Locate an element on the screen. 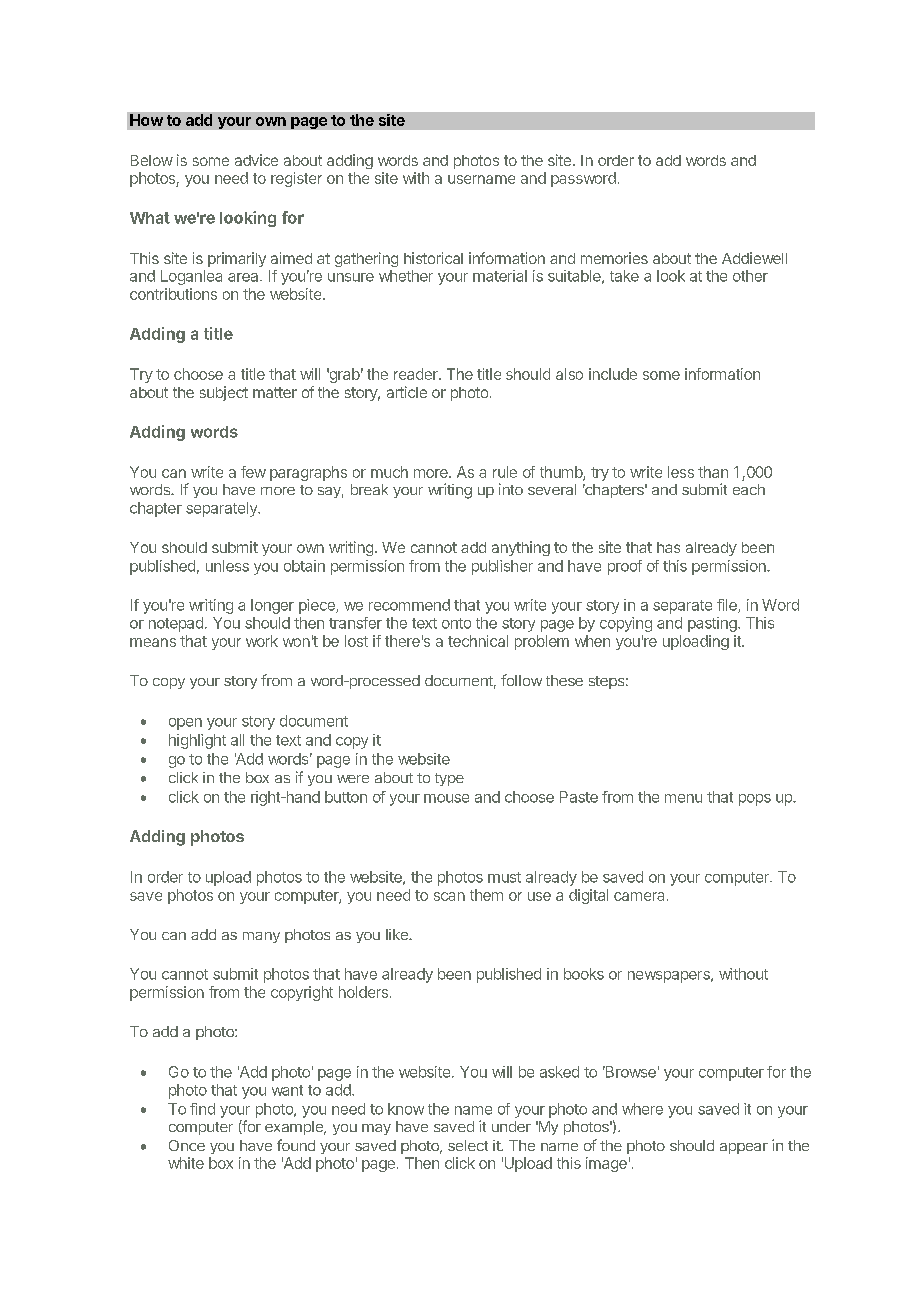  pasting is located at coordinates (713, 624).
